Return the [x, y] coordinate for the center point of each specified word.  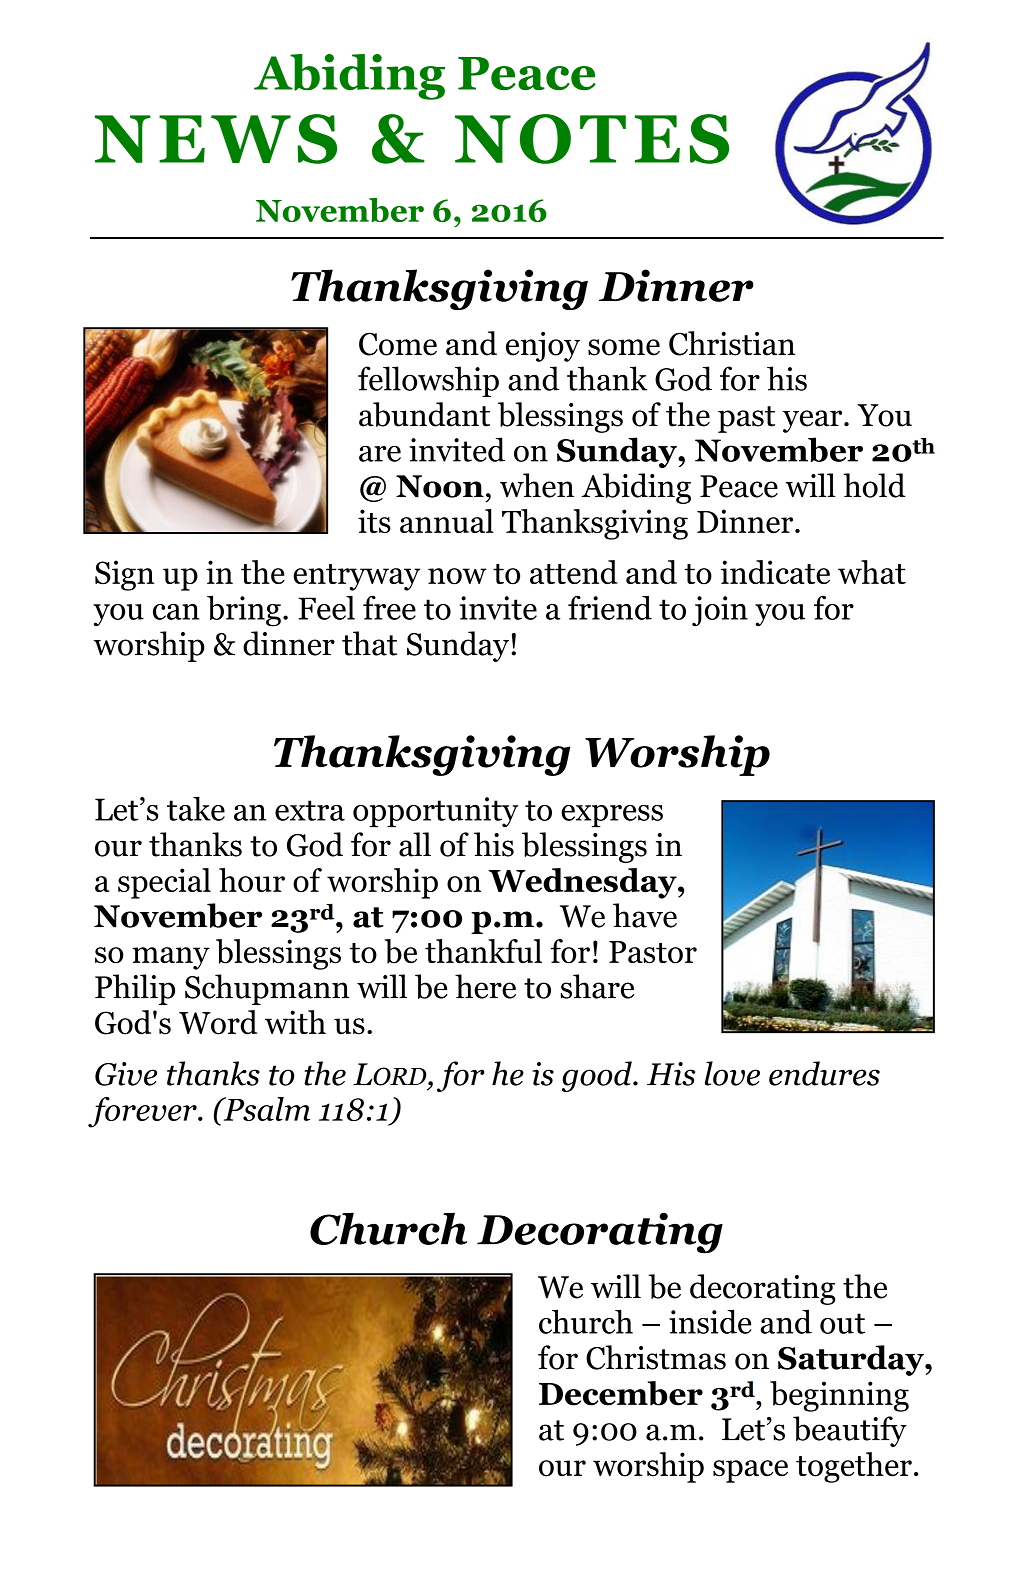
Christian [732, 343]
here [485, 986]
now [457, 576]
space [750, 1471]
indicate [775, 572]
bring [244, 611]
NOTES [592, 139]
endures [824, 1073]
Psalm [265, 1109]
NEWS [216, 139]
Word [218, 1022]
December [621, 1393]
